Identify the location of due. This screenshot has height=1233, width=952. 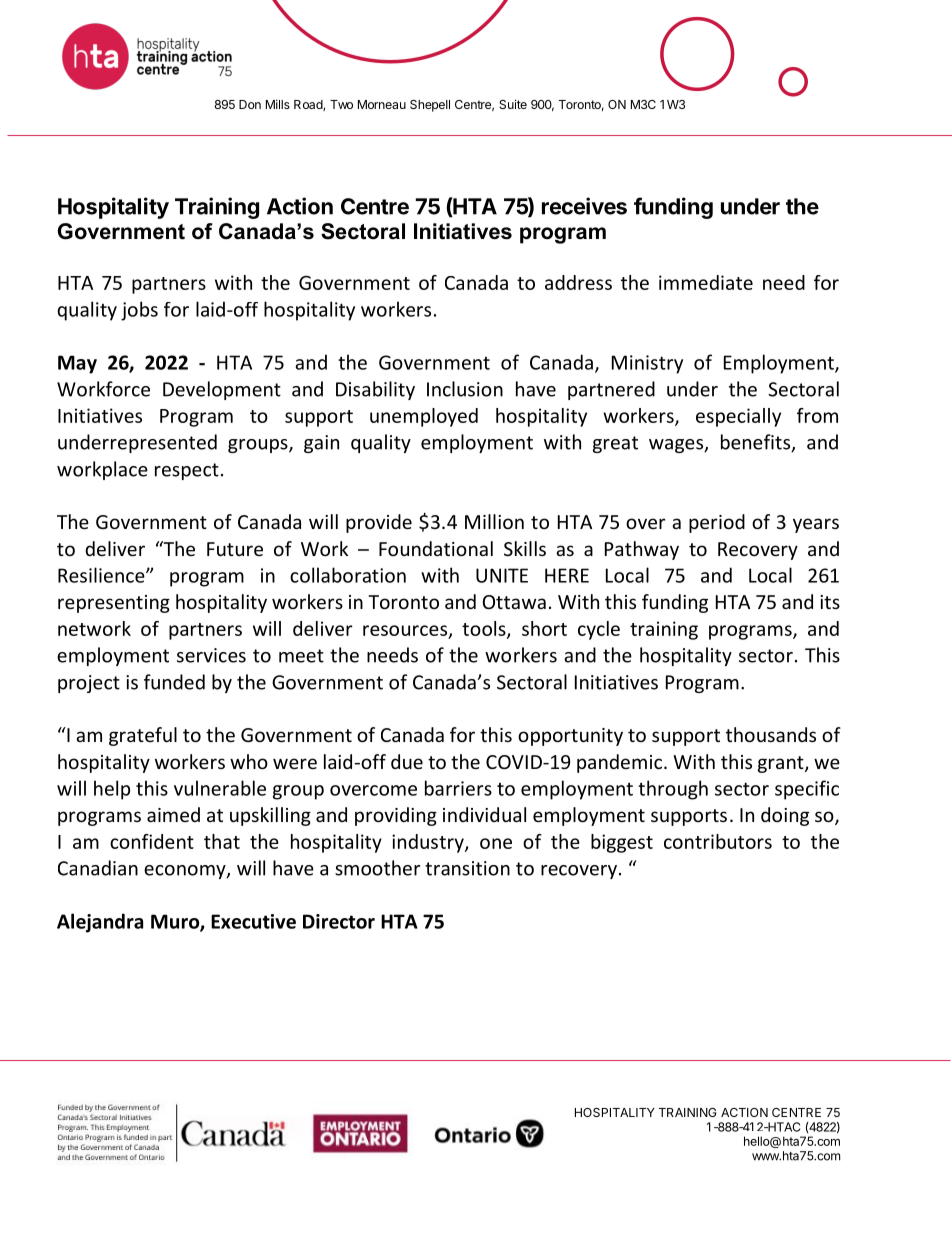
(407, 761).
